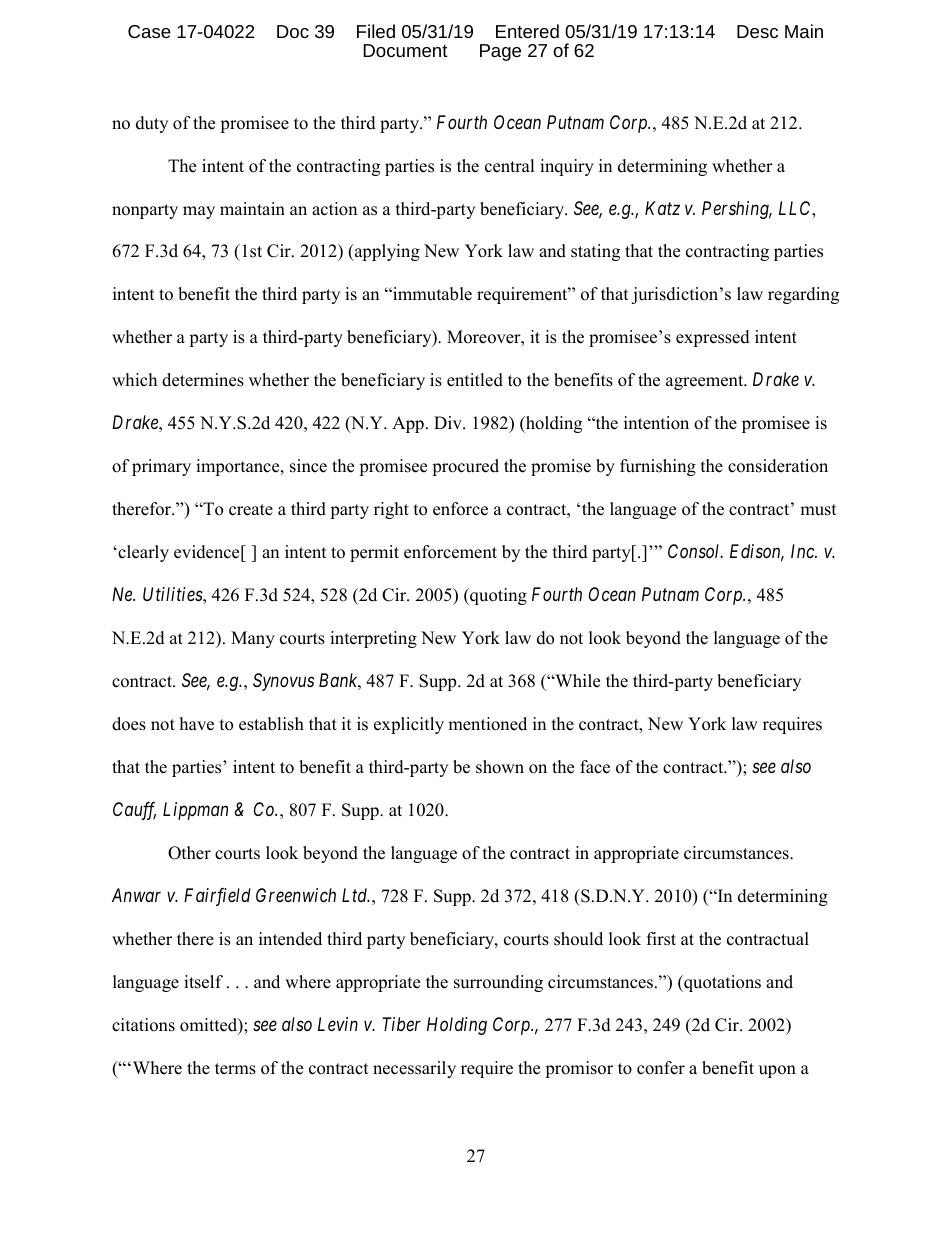 This document has width=952, height=1233. What do you see at coordinates (487, 724) in the document?
I see `mentioned` at bounding box center [487, 724].
